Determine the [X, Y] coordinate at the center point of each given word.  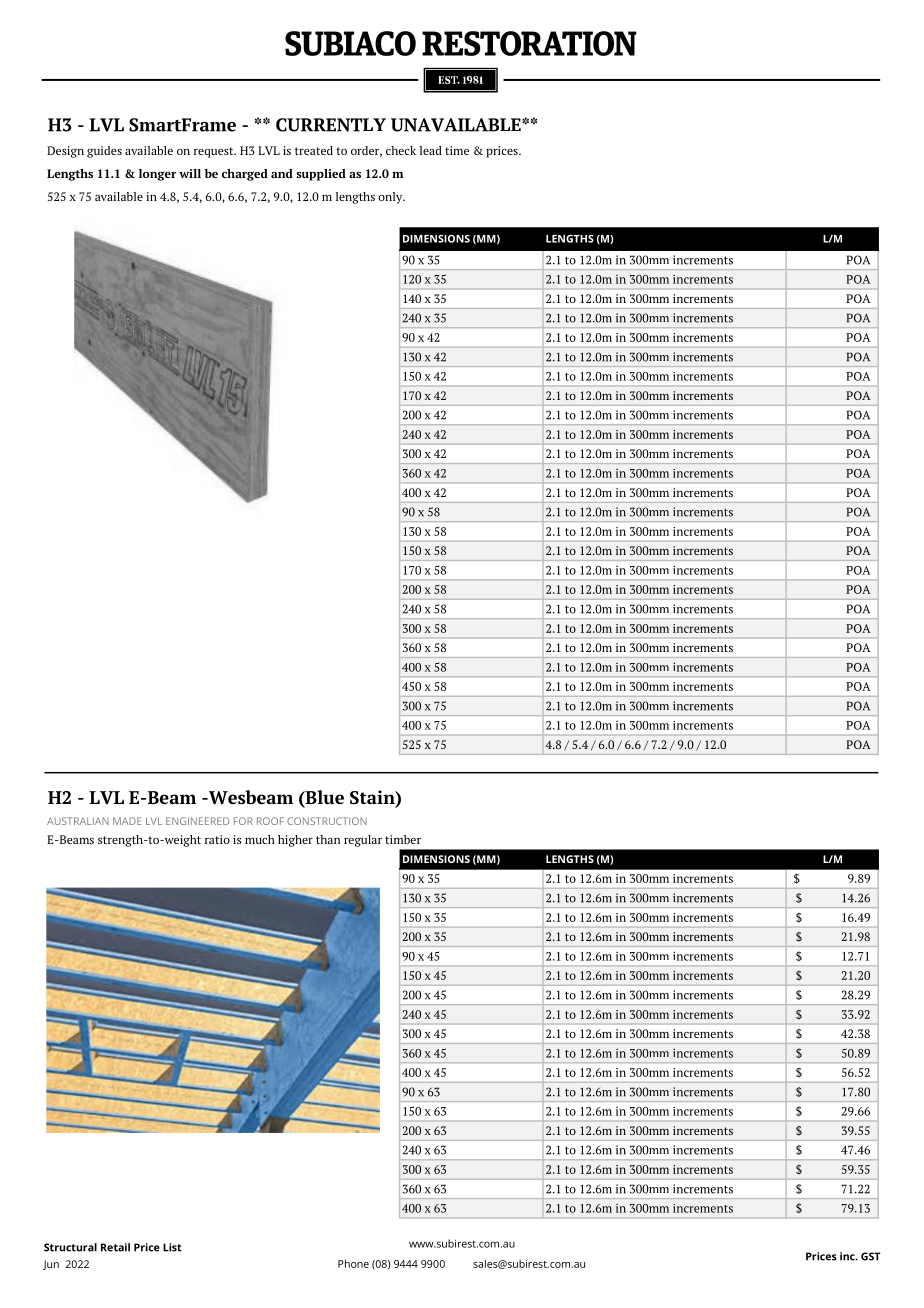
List [172, 1247]
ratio [217, 839]
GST [870, 1256]
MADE [127, 821]
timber [403, 839]
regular [363, 841]
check [401, 150]
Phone [353, 1263]
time [457, 150]
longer [157, 175]
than [328, 839]
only [392, 198]
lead [431, 150]
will [190, 173]
